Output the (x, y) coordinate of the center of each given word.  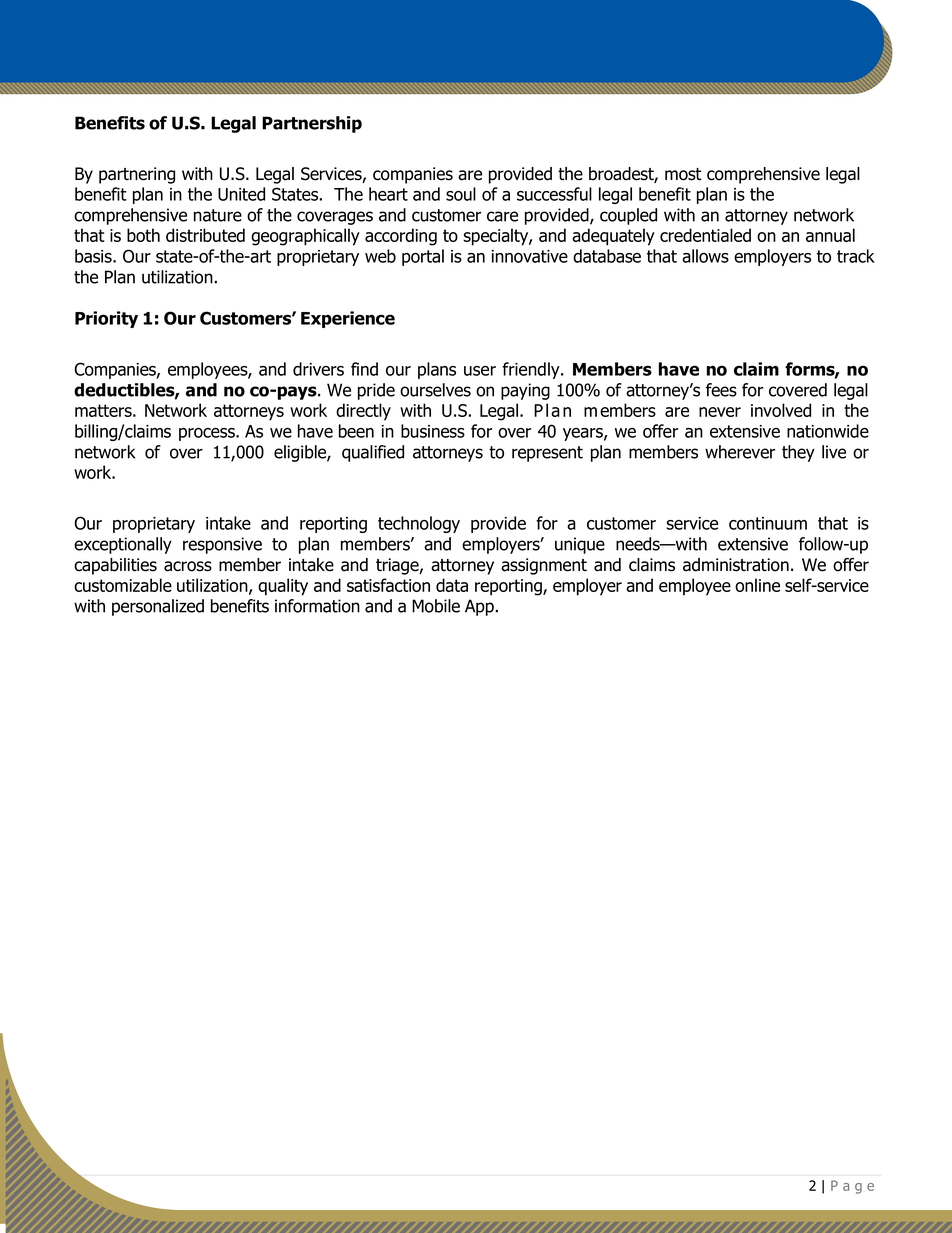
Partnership (312, 124)
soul (461, 194)
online (757, 585)
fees (721, 390)
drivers (318, 369)
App (479, 607)
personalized (158, 607)
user (480, 371)
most (683, 174)
